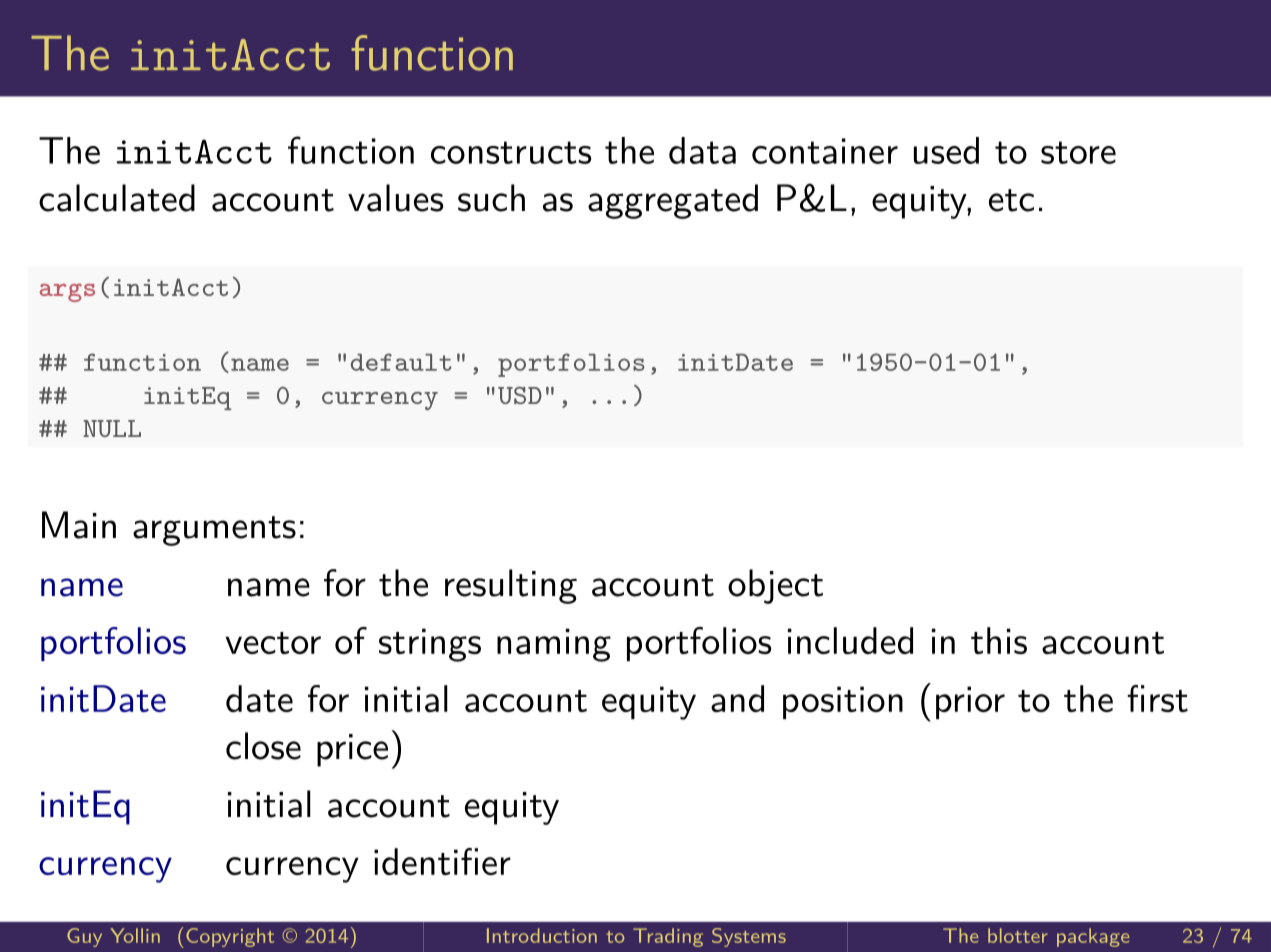  Describe the element at coordinates (999, 640) in the screenshot. I see `this` at that location.
